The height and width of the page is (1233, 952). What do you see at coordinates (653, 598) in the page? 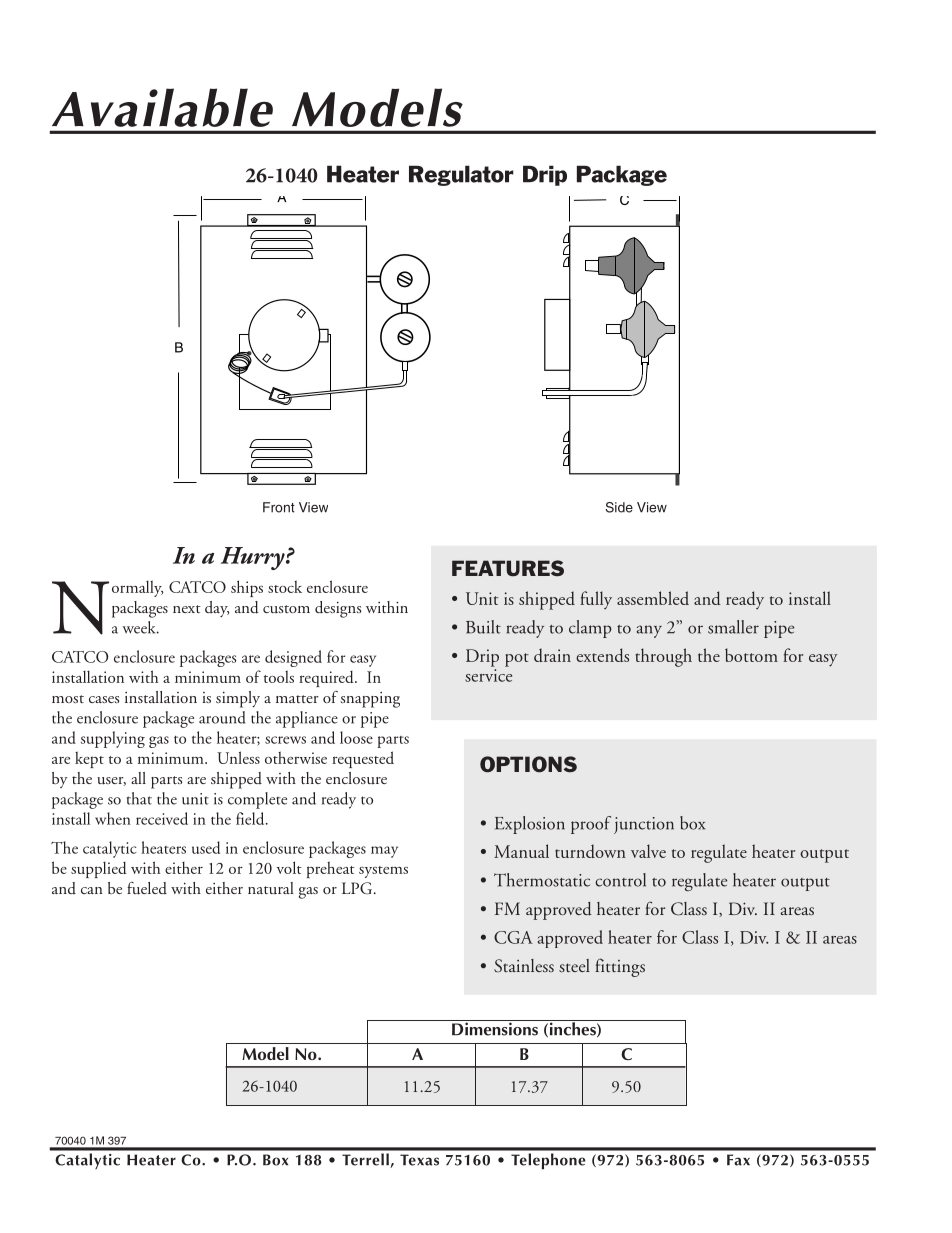
I see `assembled` at bounding box center [653, 598].
